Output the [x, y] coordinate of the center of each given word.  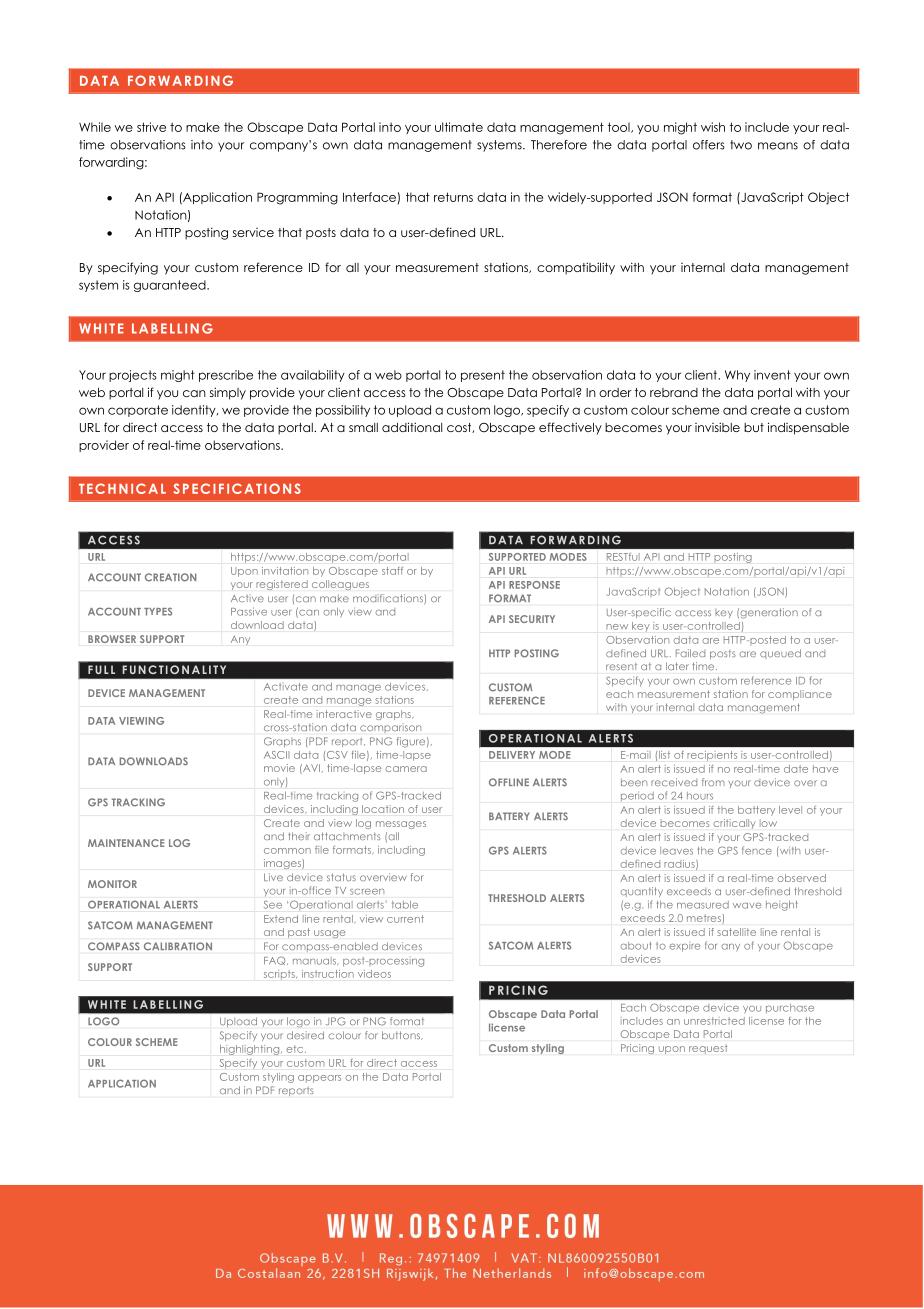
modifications [389, 599]
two [741, 145]
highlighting [251, 1050]
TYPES [158, 611]
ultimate [459, 127]
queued [780, 654]
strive [151, 127]
